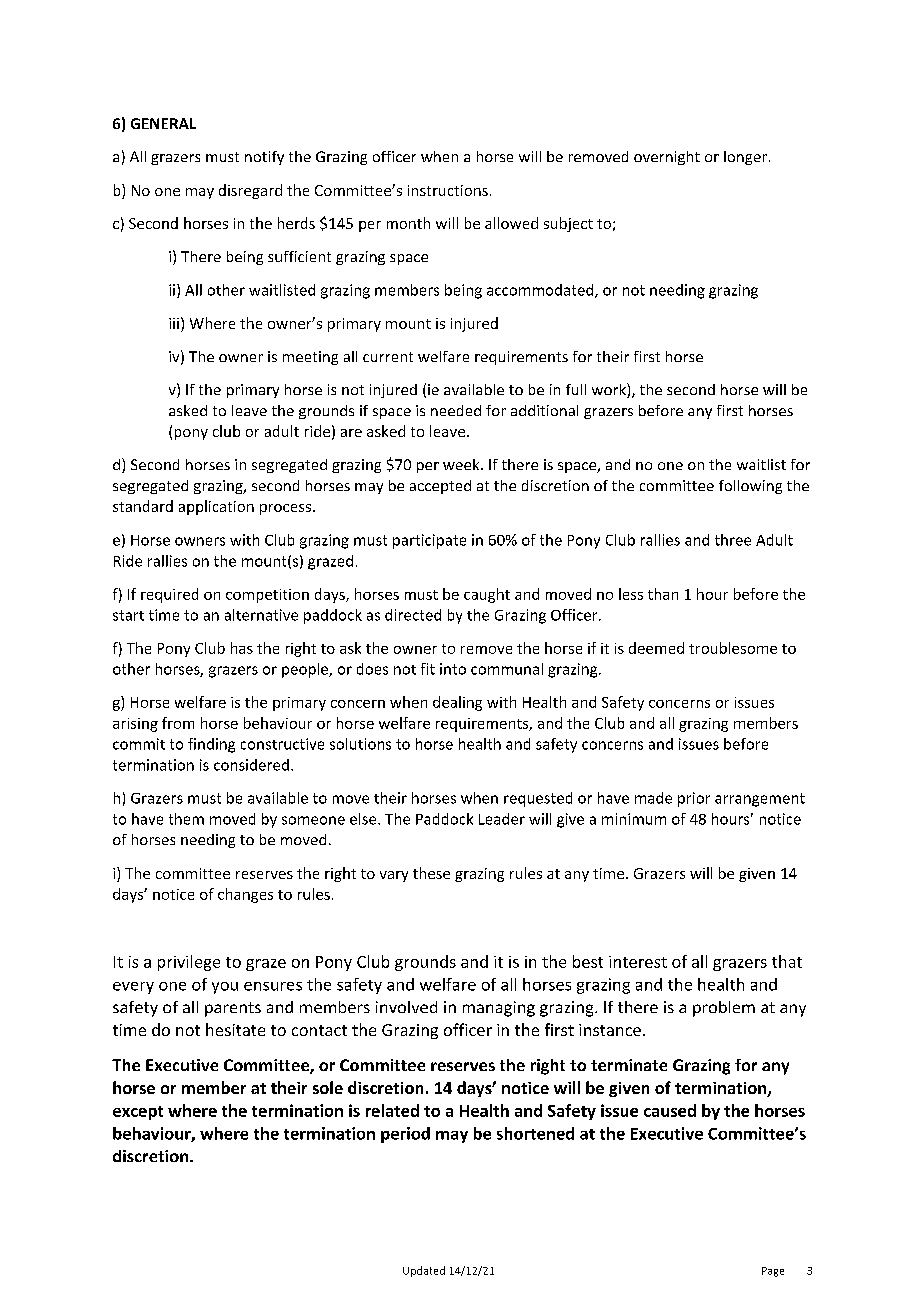 The width and height of the document is (924, 1308). Describe the element at coordinates (750, 487) in the document. I see `following` at that location.
